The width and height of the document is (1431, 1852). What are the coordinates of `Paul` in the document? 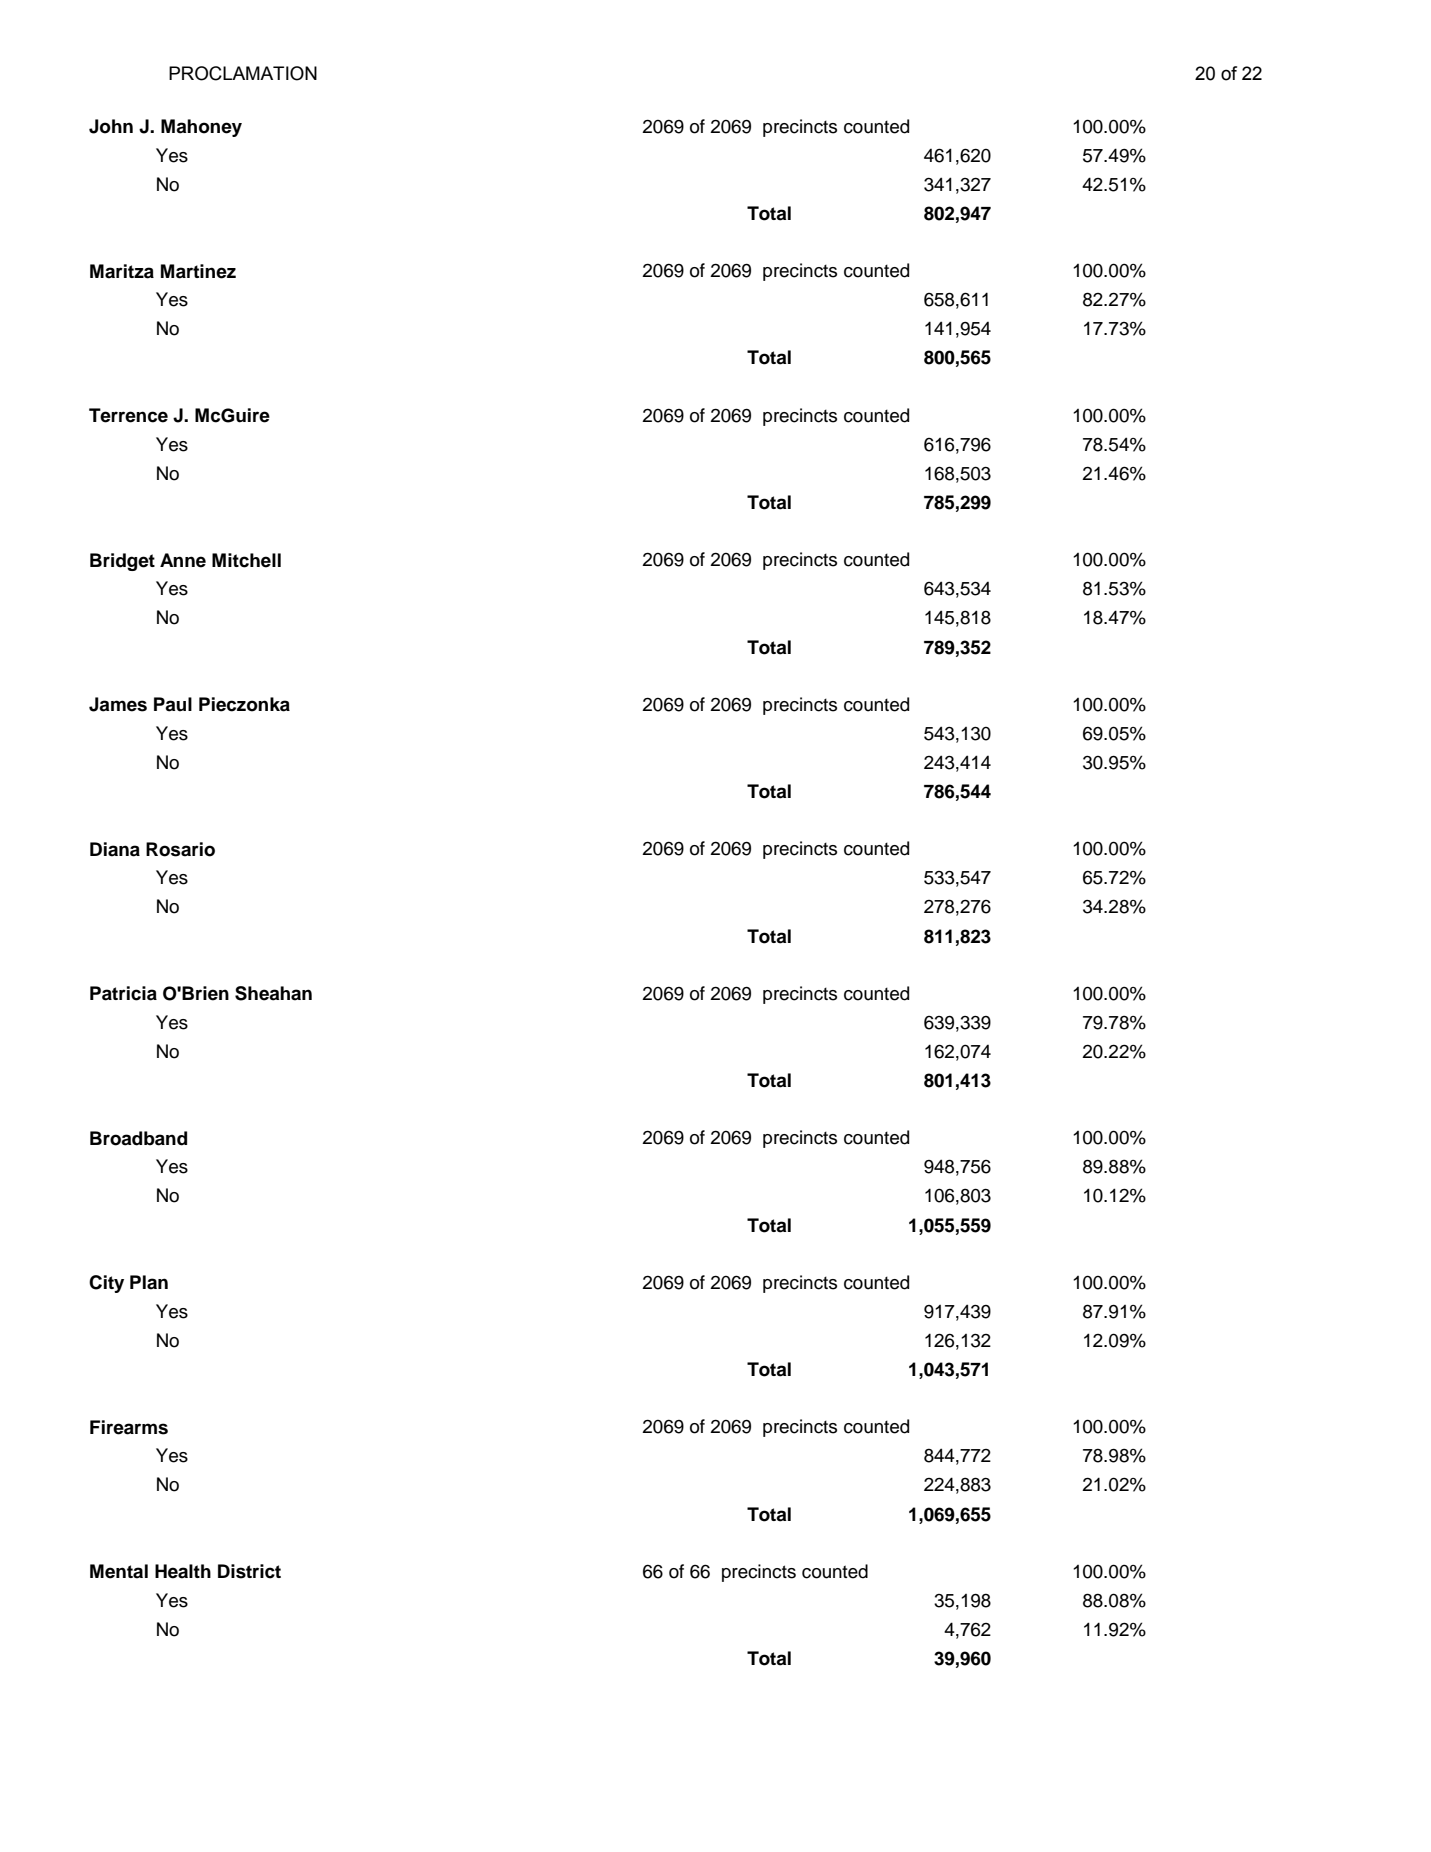 It's located at (173, 704).
